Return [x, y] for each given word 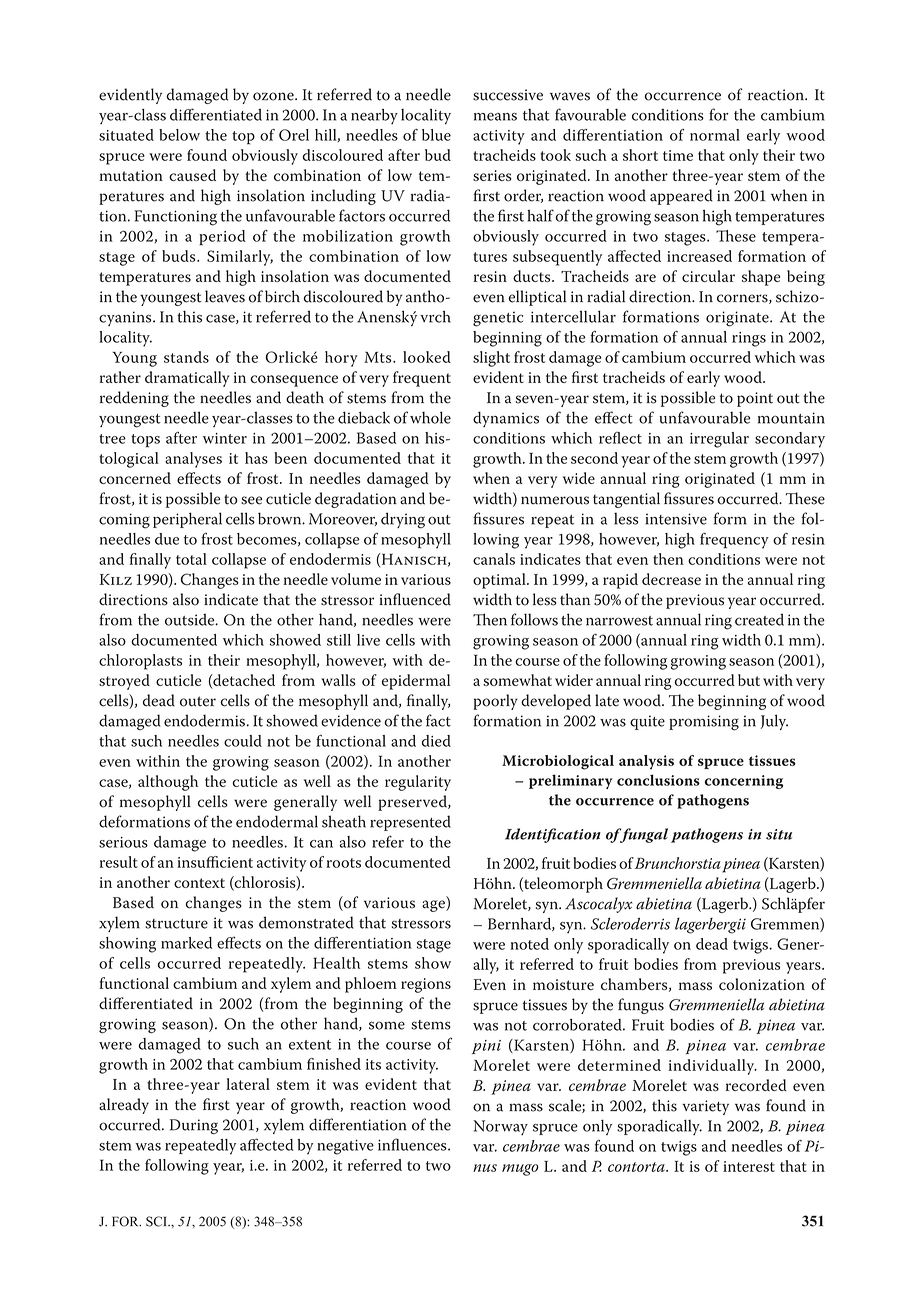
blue [436, 135]
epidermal [416, 682]
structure [176, 924]
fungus [641, 1006]
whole [430, 417]
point [755, 399]
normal [715, 135]
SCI [157, 1221]
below [179, 135]
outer [198, 701]
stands [186, 357]
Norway [500, 1127]
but [749, 680]
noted [529, 944]
